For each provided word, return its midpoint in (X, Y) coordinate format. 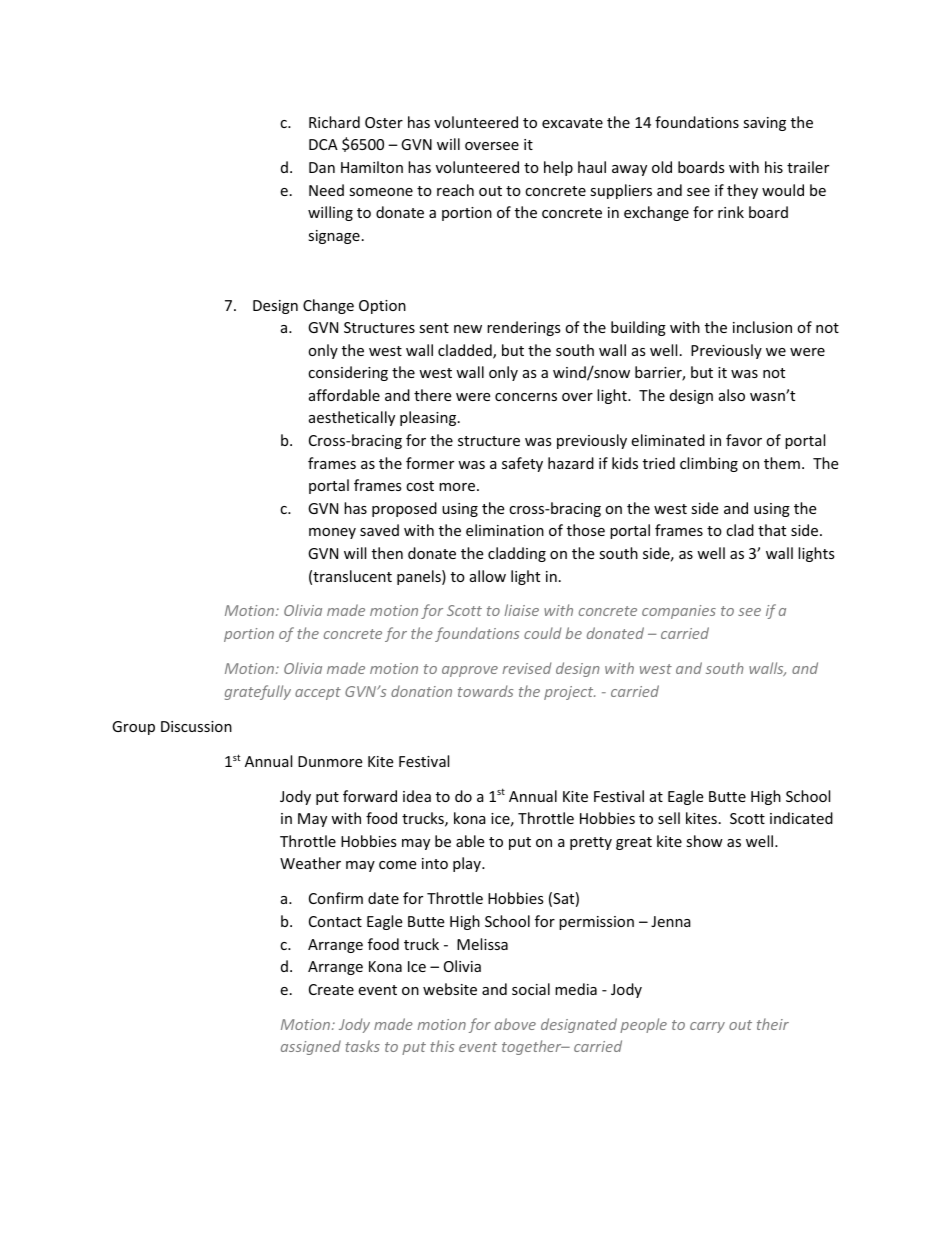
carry (707, 1027)
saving (764, 124)
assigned (311, 1047)
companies (679, 612)
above (515, 1024)
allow (488, 576)
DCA (323, 144)
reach (455, 190)
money (332, 533)
